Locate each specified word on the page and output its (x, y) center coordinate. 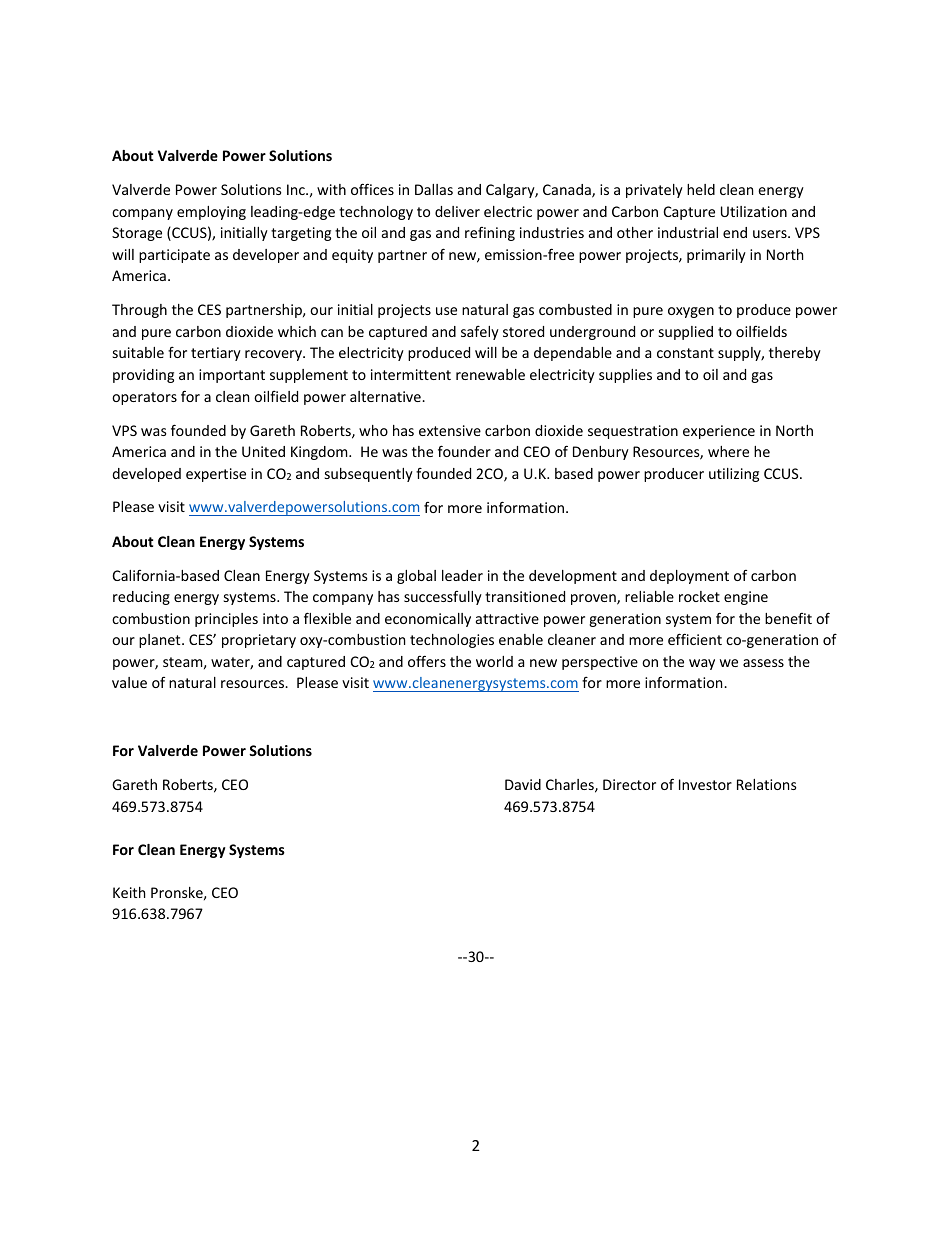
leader (462, 575)
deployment (689, 577)
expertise (216, 475)
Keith (129, 892)
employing (211, 213)
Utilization (754, 211)
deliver (457, 211)
